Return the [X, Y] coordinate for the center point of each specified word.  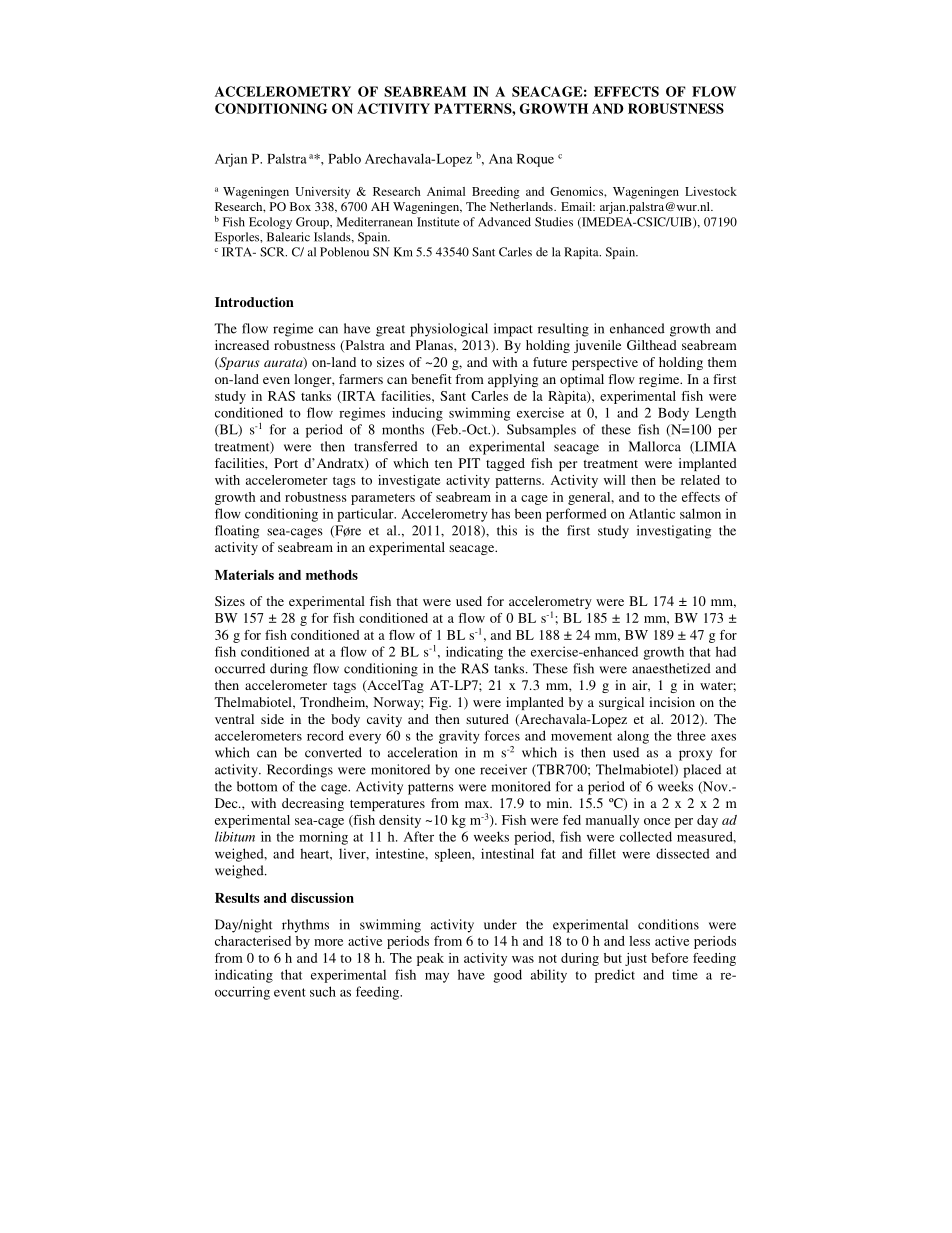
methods [332, 575]
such [323, 991]
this [507, 530]
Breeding [496, 193]
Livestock [711, 191]
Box [300, 206]
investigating [674, 532]
